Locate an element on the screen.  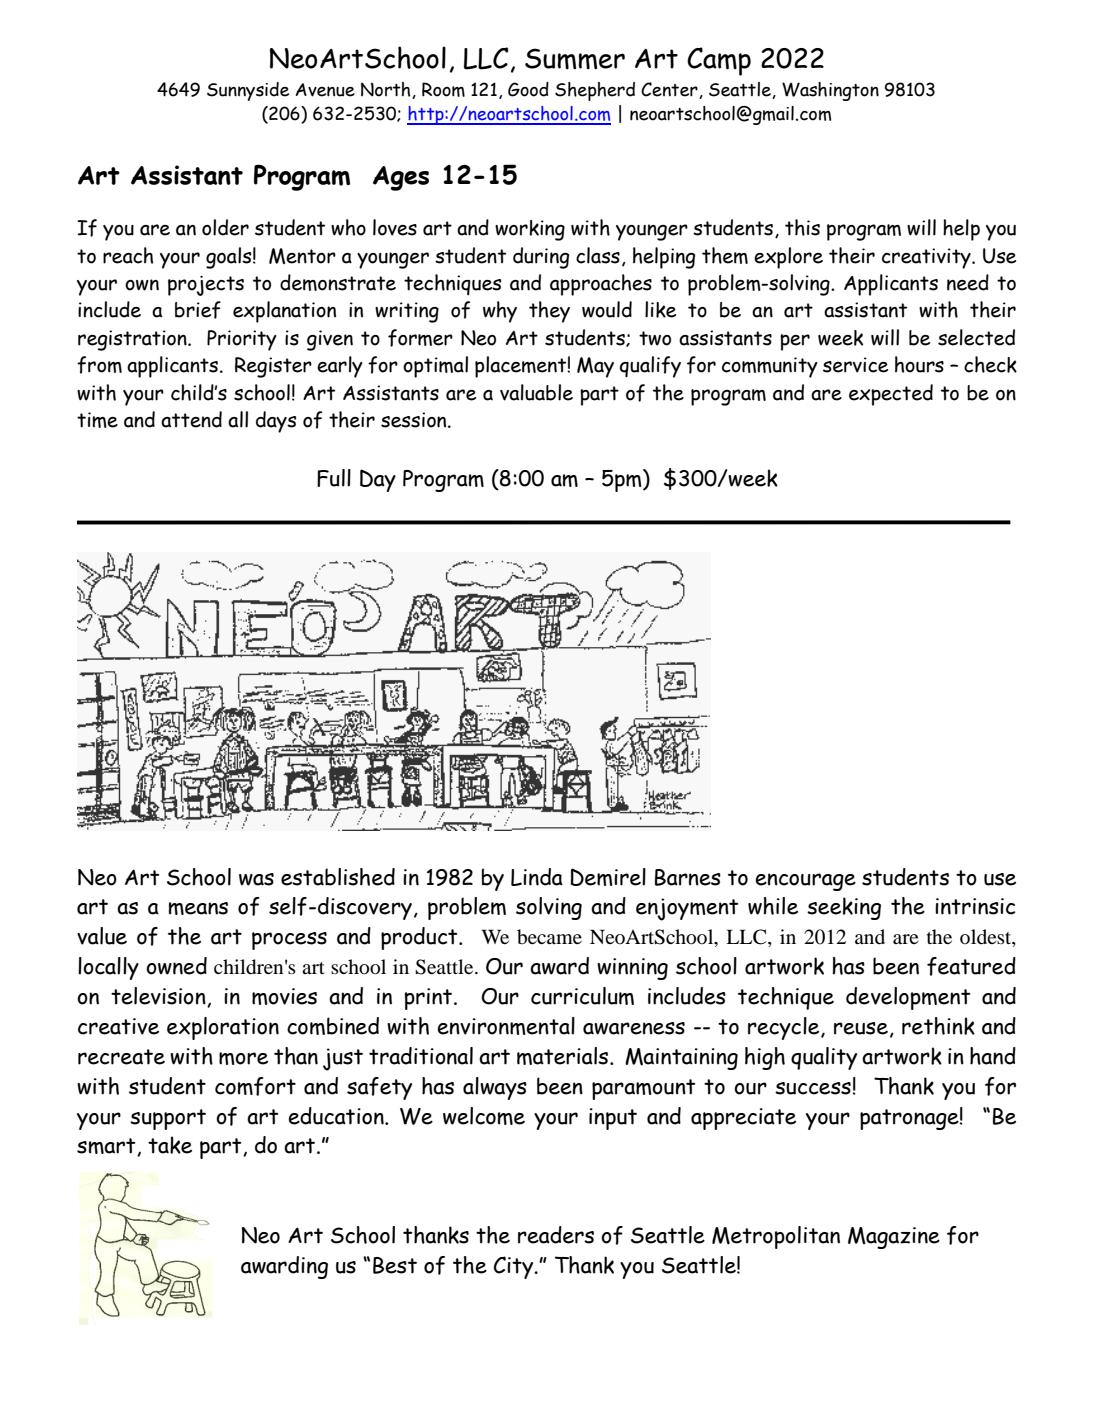
encourage is located at coordinates (805, 882).
